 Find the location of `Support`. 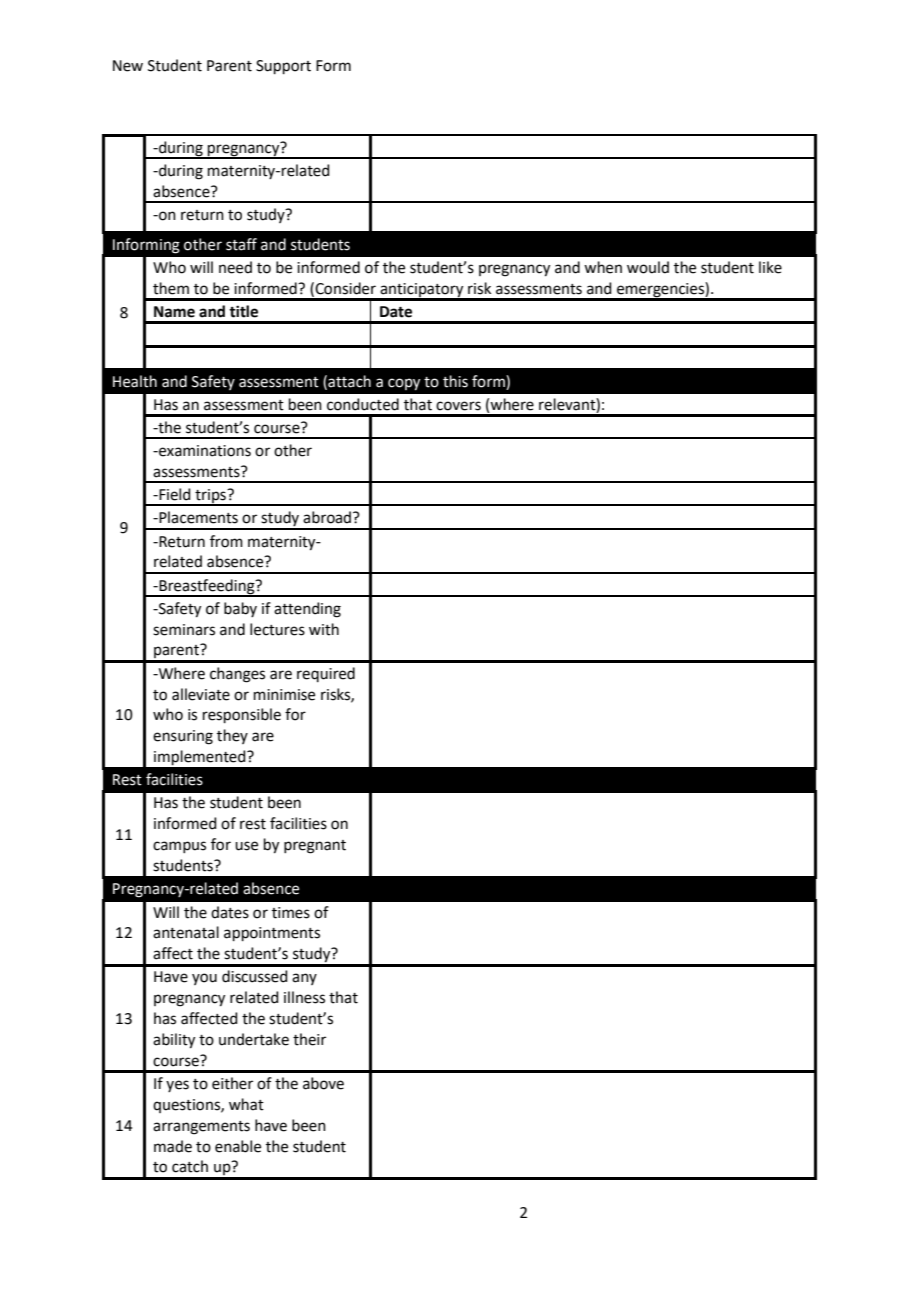

Support is located at coordinates (283, 67).
